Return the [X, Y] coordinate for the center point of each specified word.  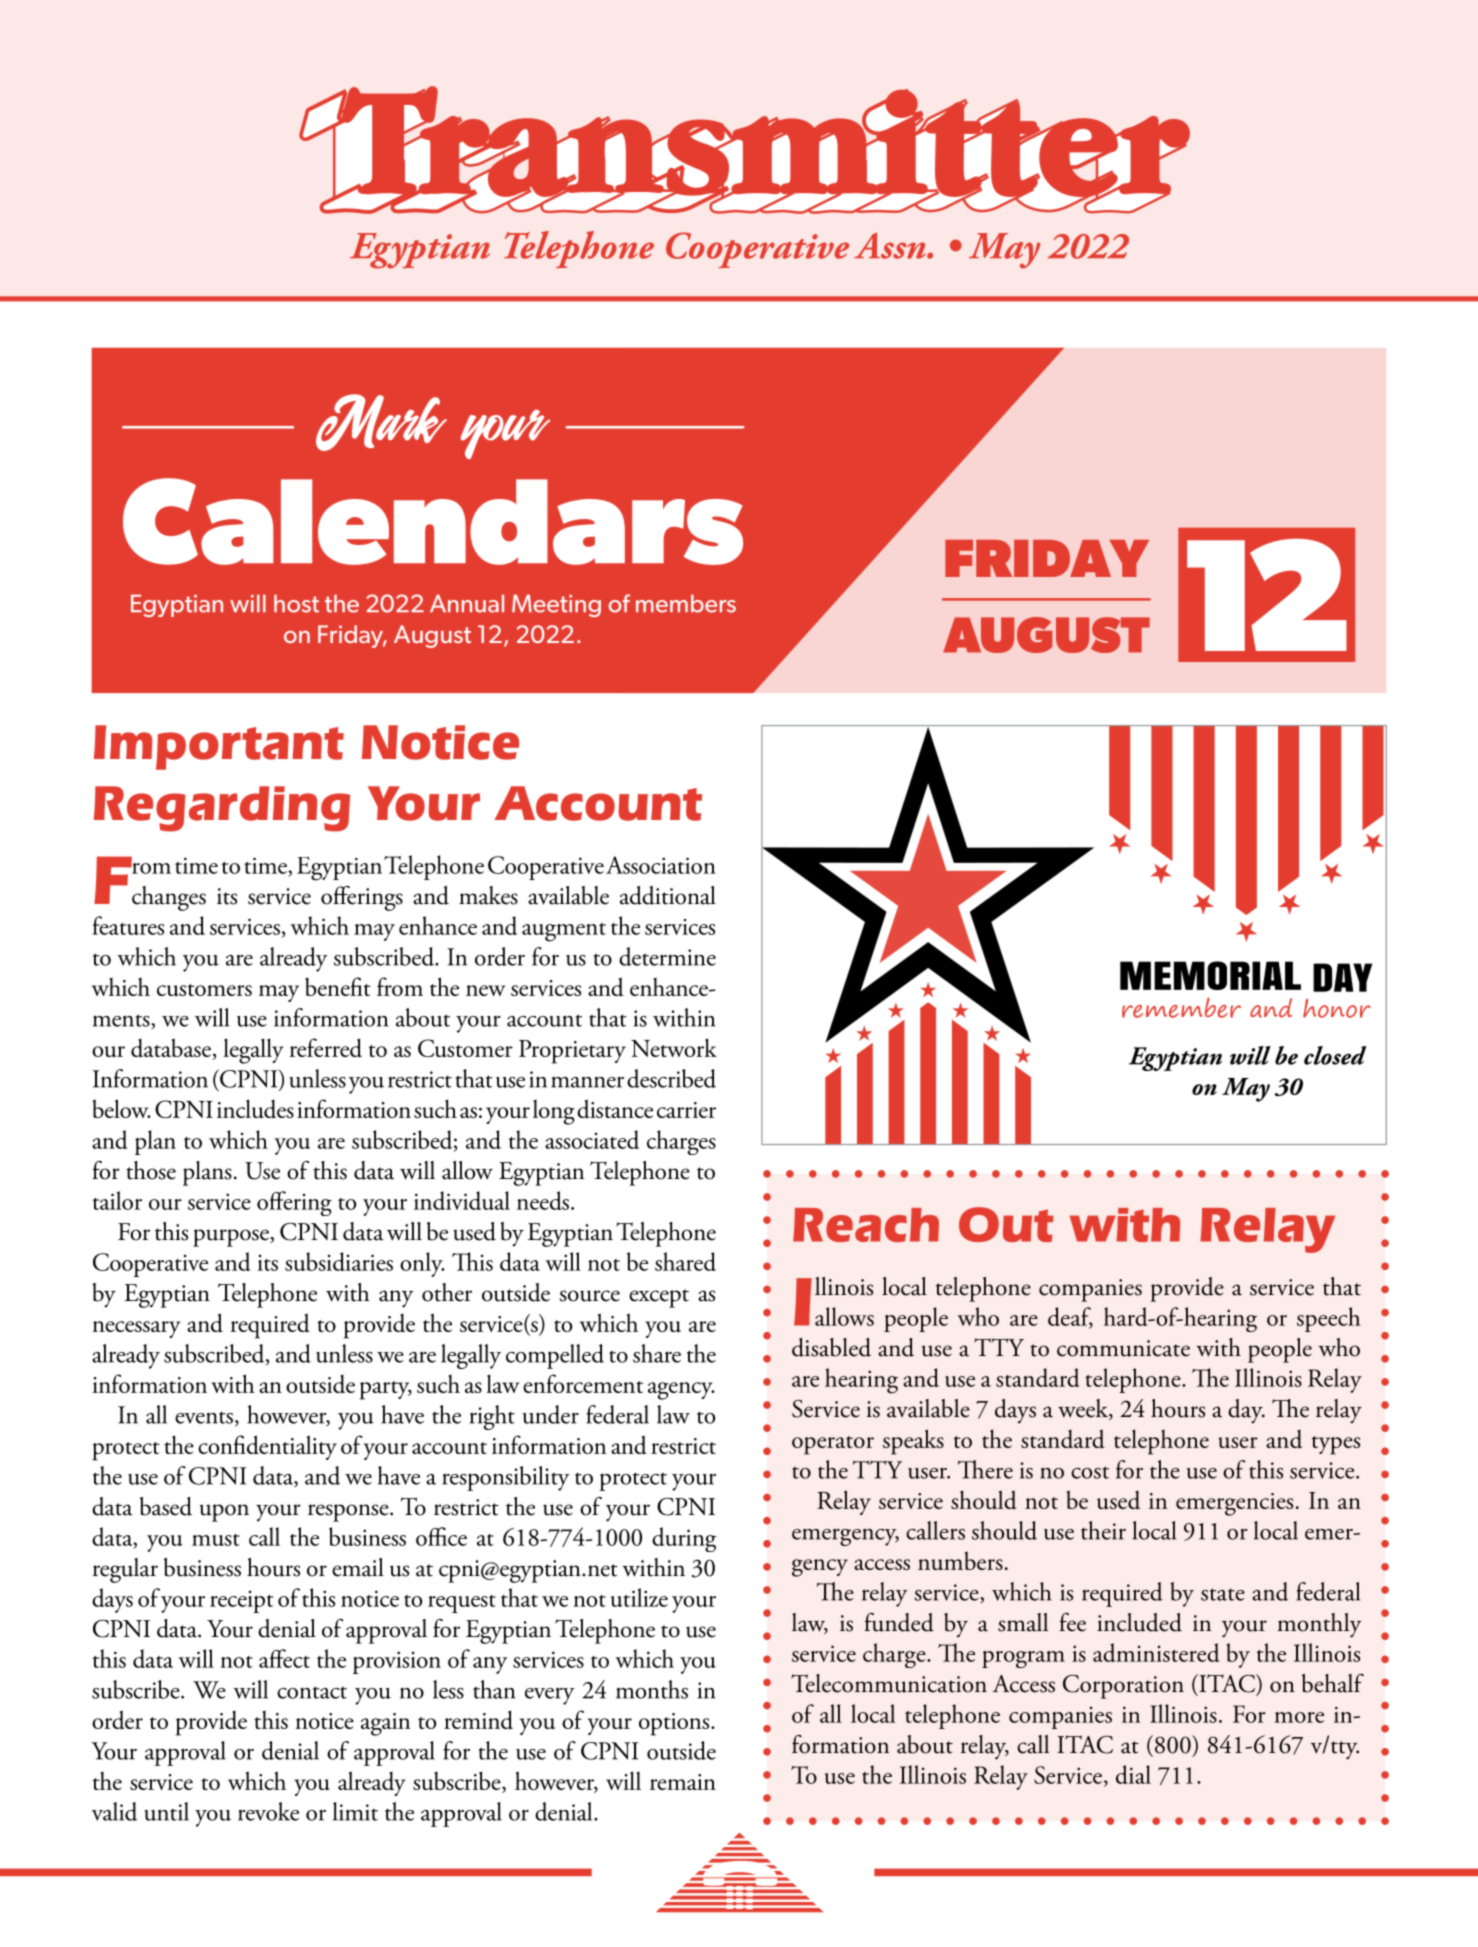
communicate [1123, 1348]
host [296, 604]
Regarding [222, 809]
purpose [232, 1238]
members [686, 604]
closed [1335, 1055]
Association [661, 865]
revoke [268, 1811]
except [659, 1298]
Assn [891, 245]
